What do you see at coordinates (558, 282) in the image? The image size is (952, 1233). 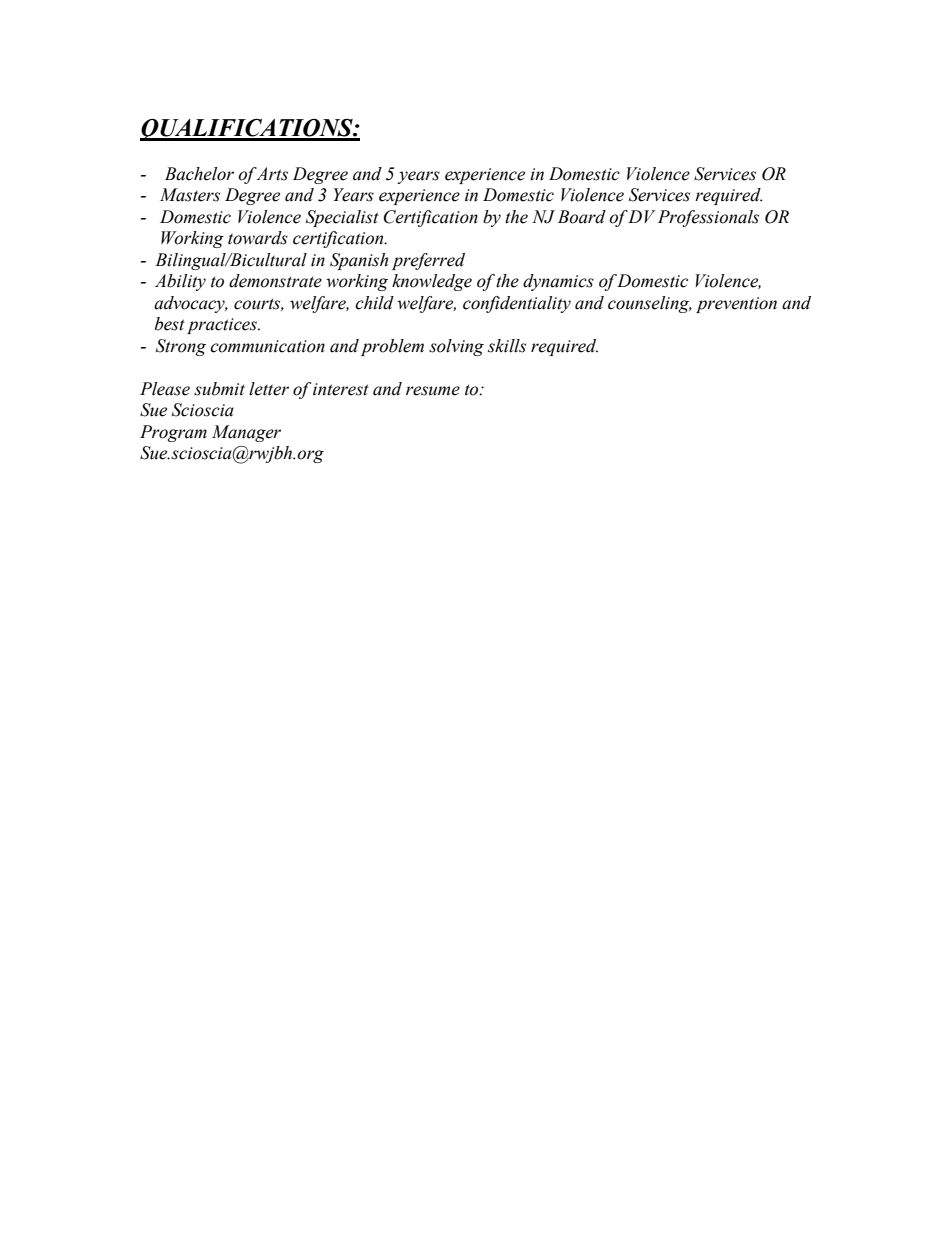 I see `dynamics` at bounding box center [558, 282].
